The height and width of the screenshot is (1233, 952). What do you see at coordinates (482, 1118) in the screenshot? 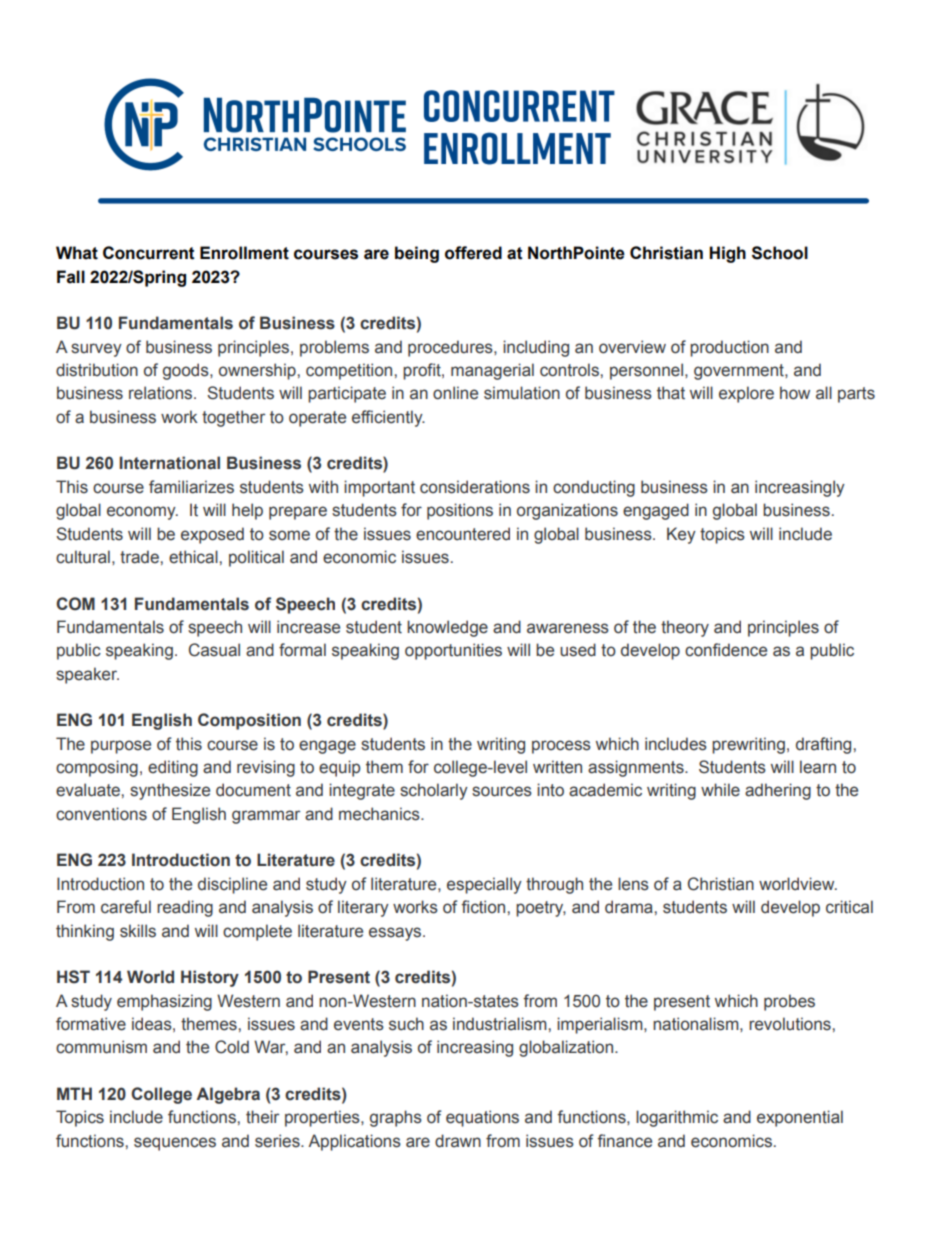
I see `equations` at bounding box center [482, 1118].
